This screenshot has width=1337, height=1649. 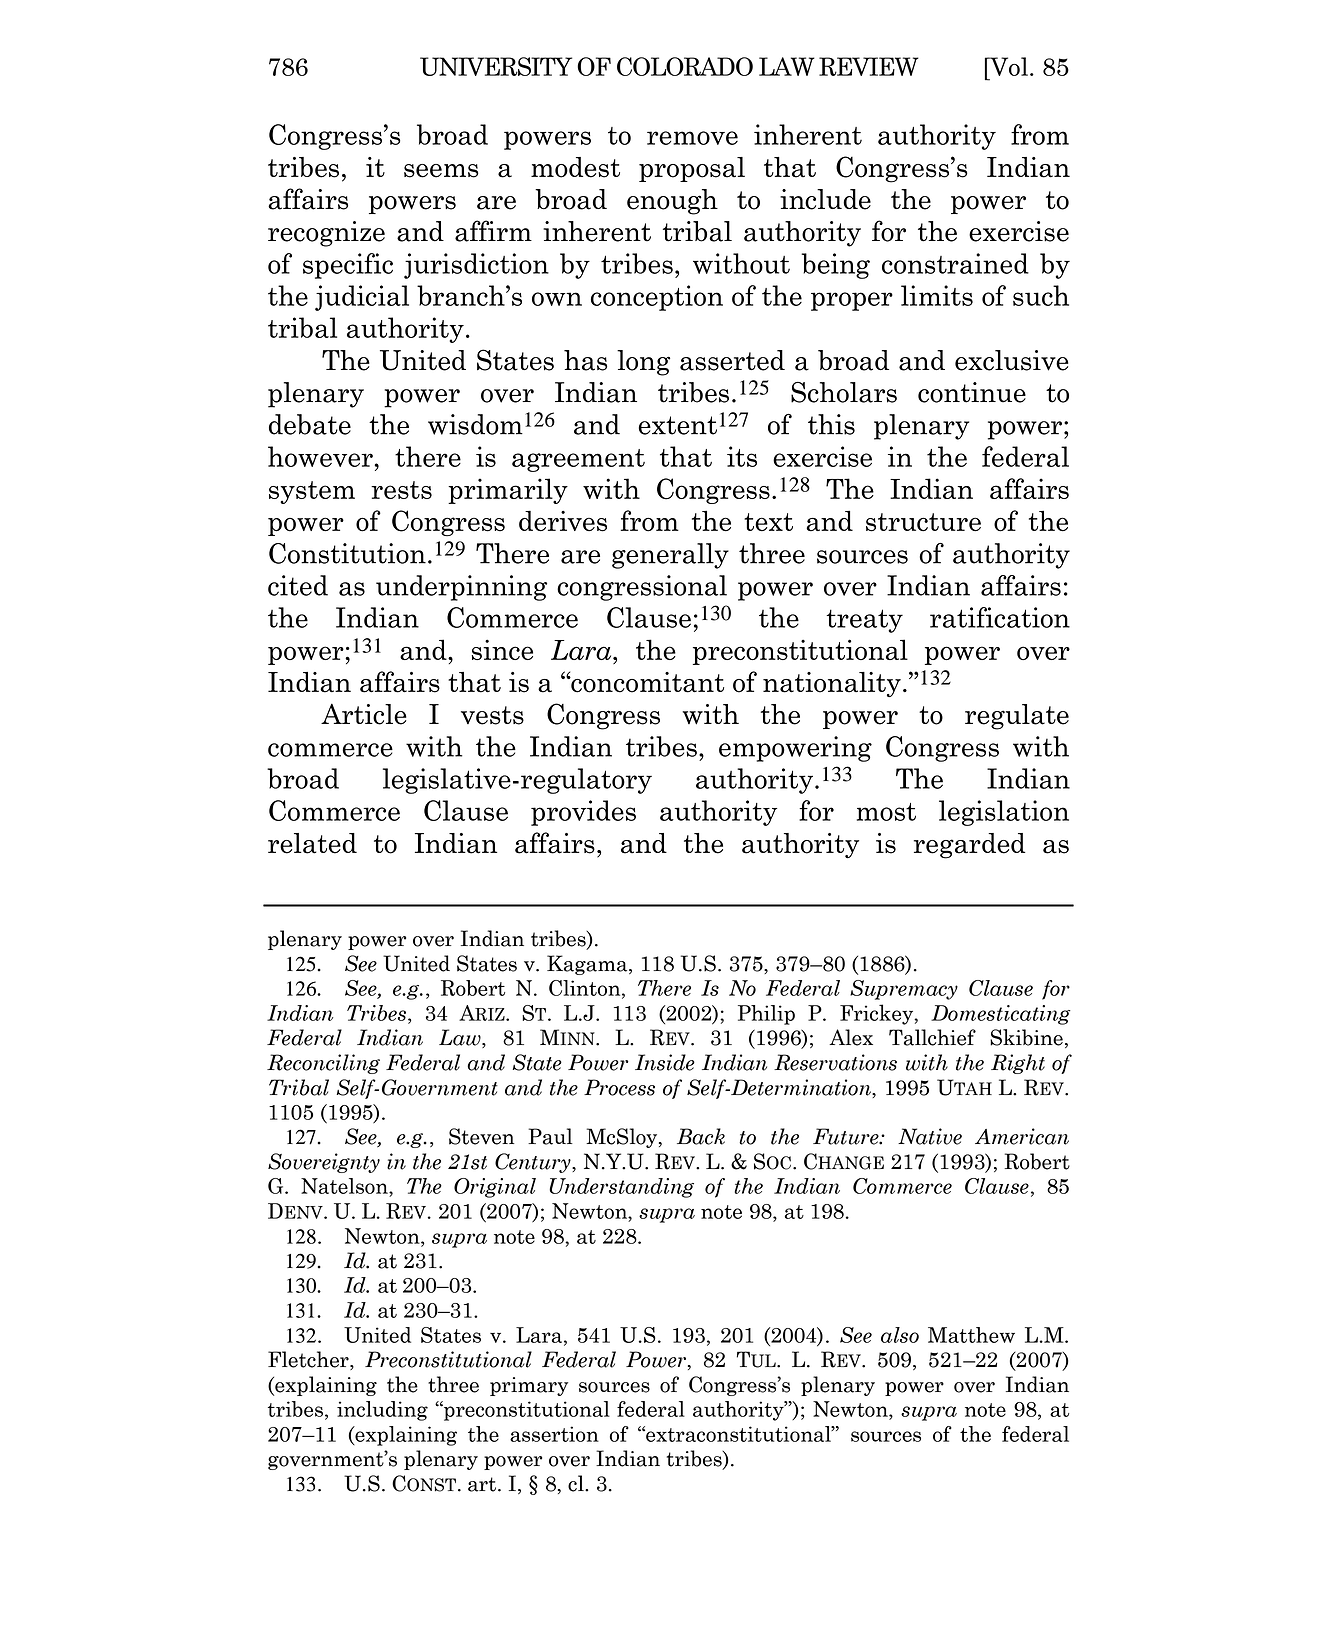 What do you see at coordinates (382, 1411) in the screenshot?
I see `including` at bounding box center [382, 1411].
